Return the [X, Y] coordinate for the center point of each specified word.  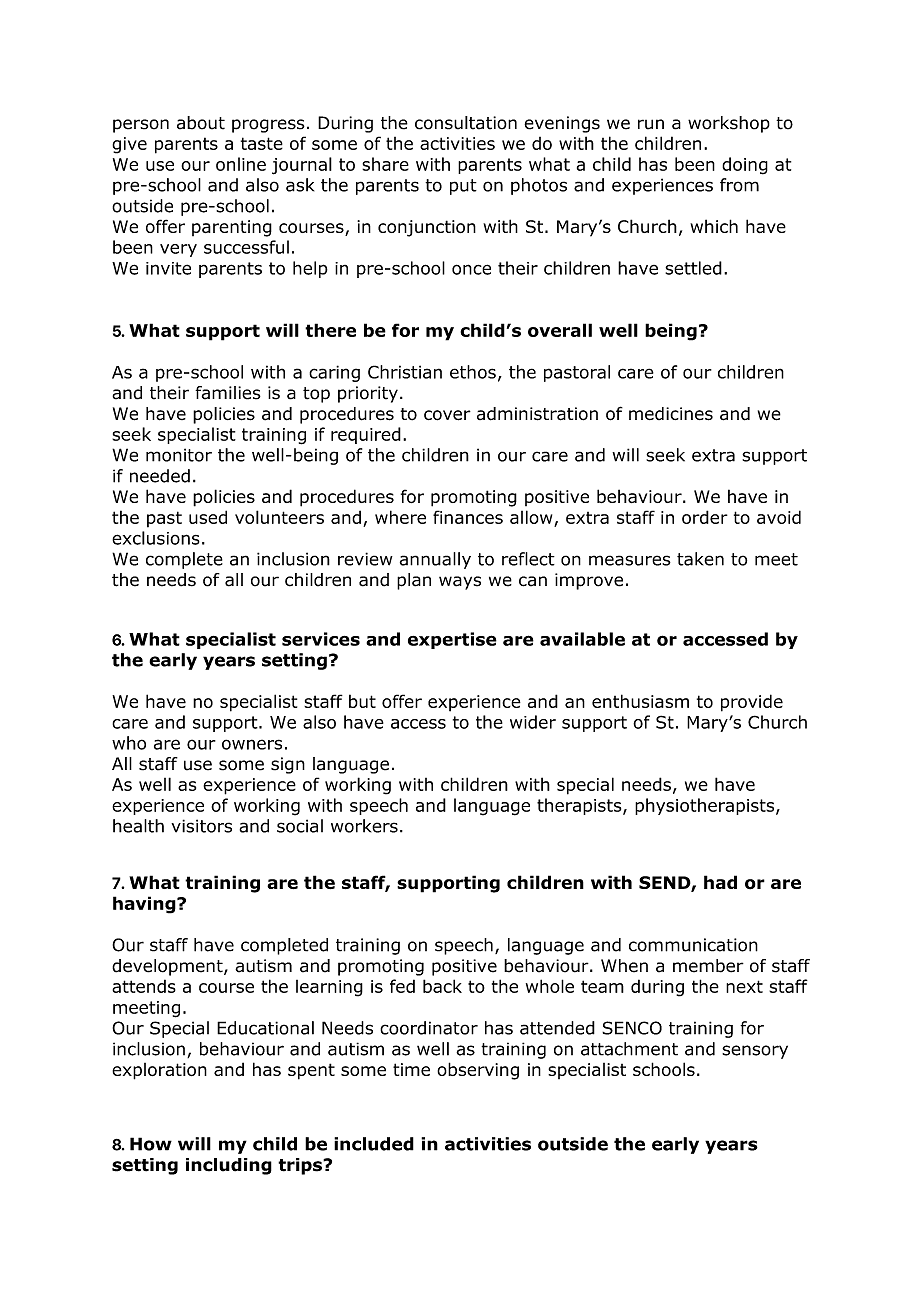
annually [435, 560]
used [208, 517]
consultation [466, 123]
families [228, 393]
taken [700, 559]
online [241, 164]
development [168, 967]
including [229, 1166]
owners [252, 744]
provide [752, 703]
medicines [671, 414]
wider [533, 722]
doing [745, 166]
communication [693, 945]
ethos [473, 372]
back [442, 986]
